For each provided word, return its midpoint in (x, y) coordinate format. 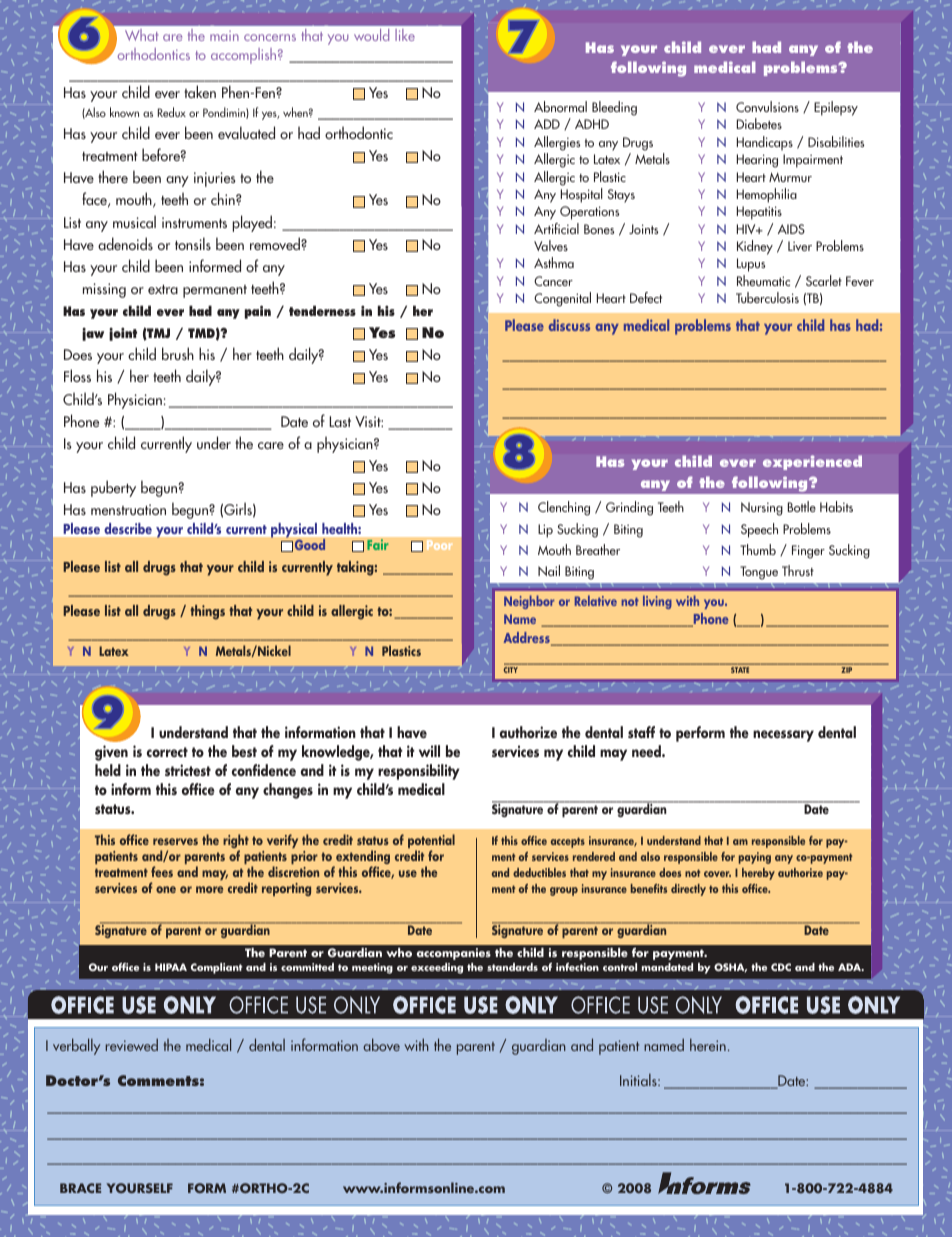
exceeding (437, 968)
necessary (783, 736)
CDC (781, 967)
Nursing (762, 509)
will (429, 751)
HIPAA (171, 967)
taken (200, 91)
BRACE (80, 1188)
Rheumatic (763, 280)
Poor (439, 545)
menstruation (128, 509)
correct (167, 752)
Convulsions (767, 106)
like (405, 35)
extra (163, 289)
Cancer (553, 281)
